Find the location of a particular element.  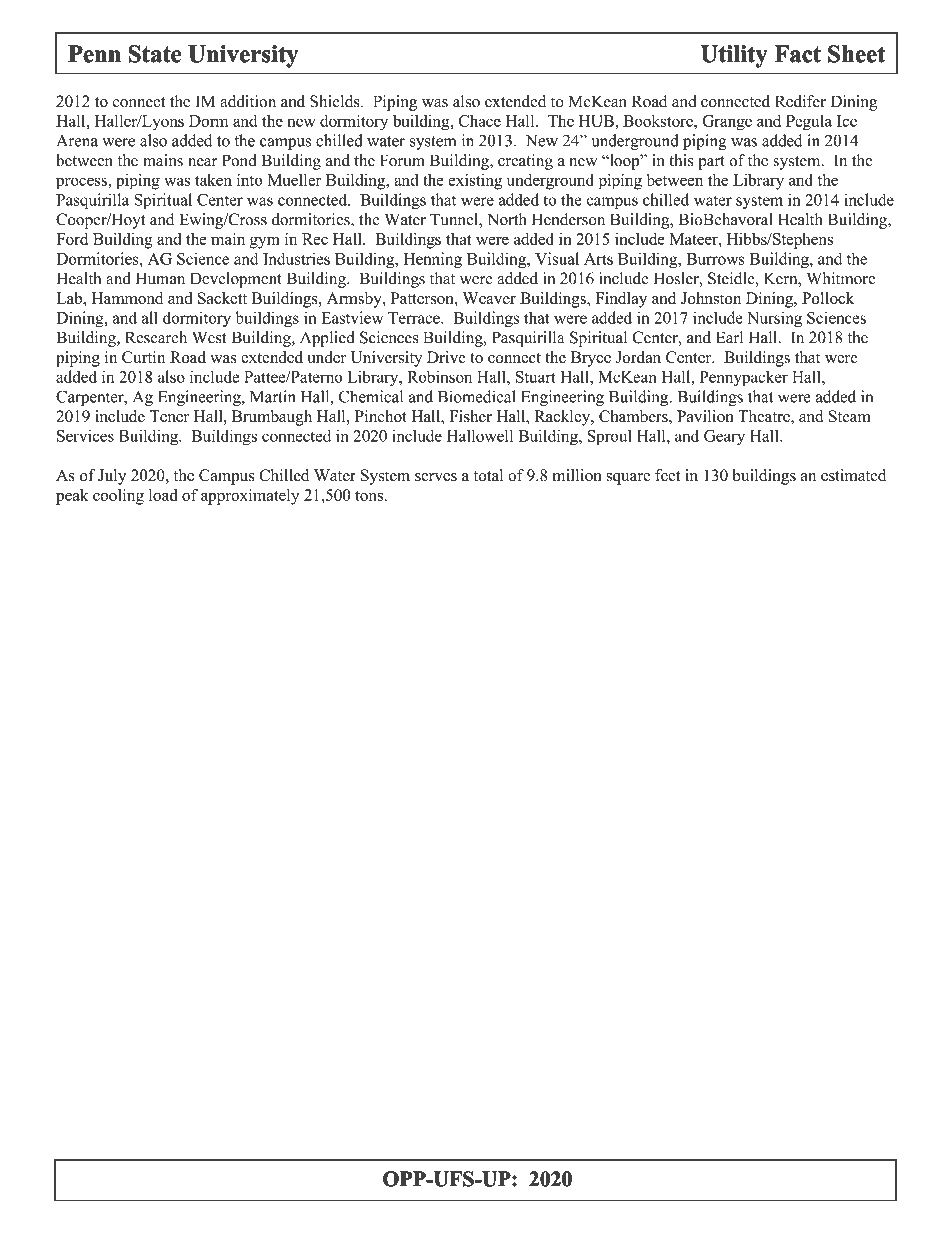

part is located at coordinates (712, 163).
